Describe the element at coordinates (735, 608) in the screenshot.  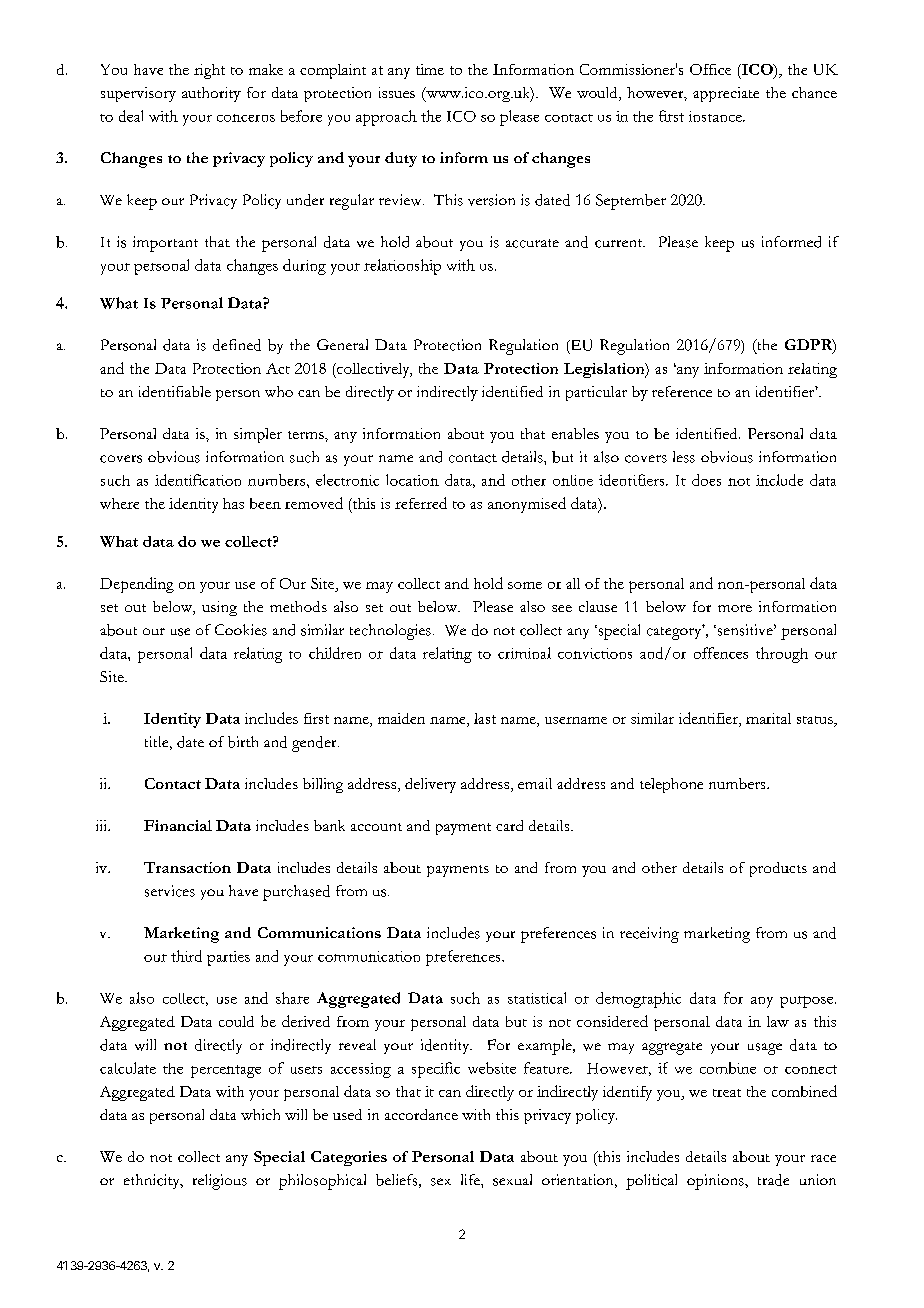
I see `more` at that location.
